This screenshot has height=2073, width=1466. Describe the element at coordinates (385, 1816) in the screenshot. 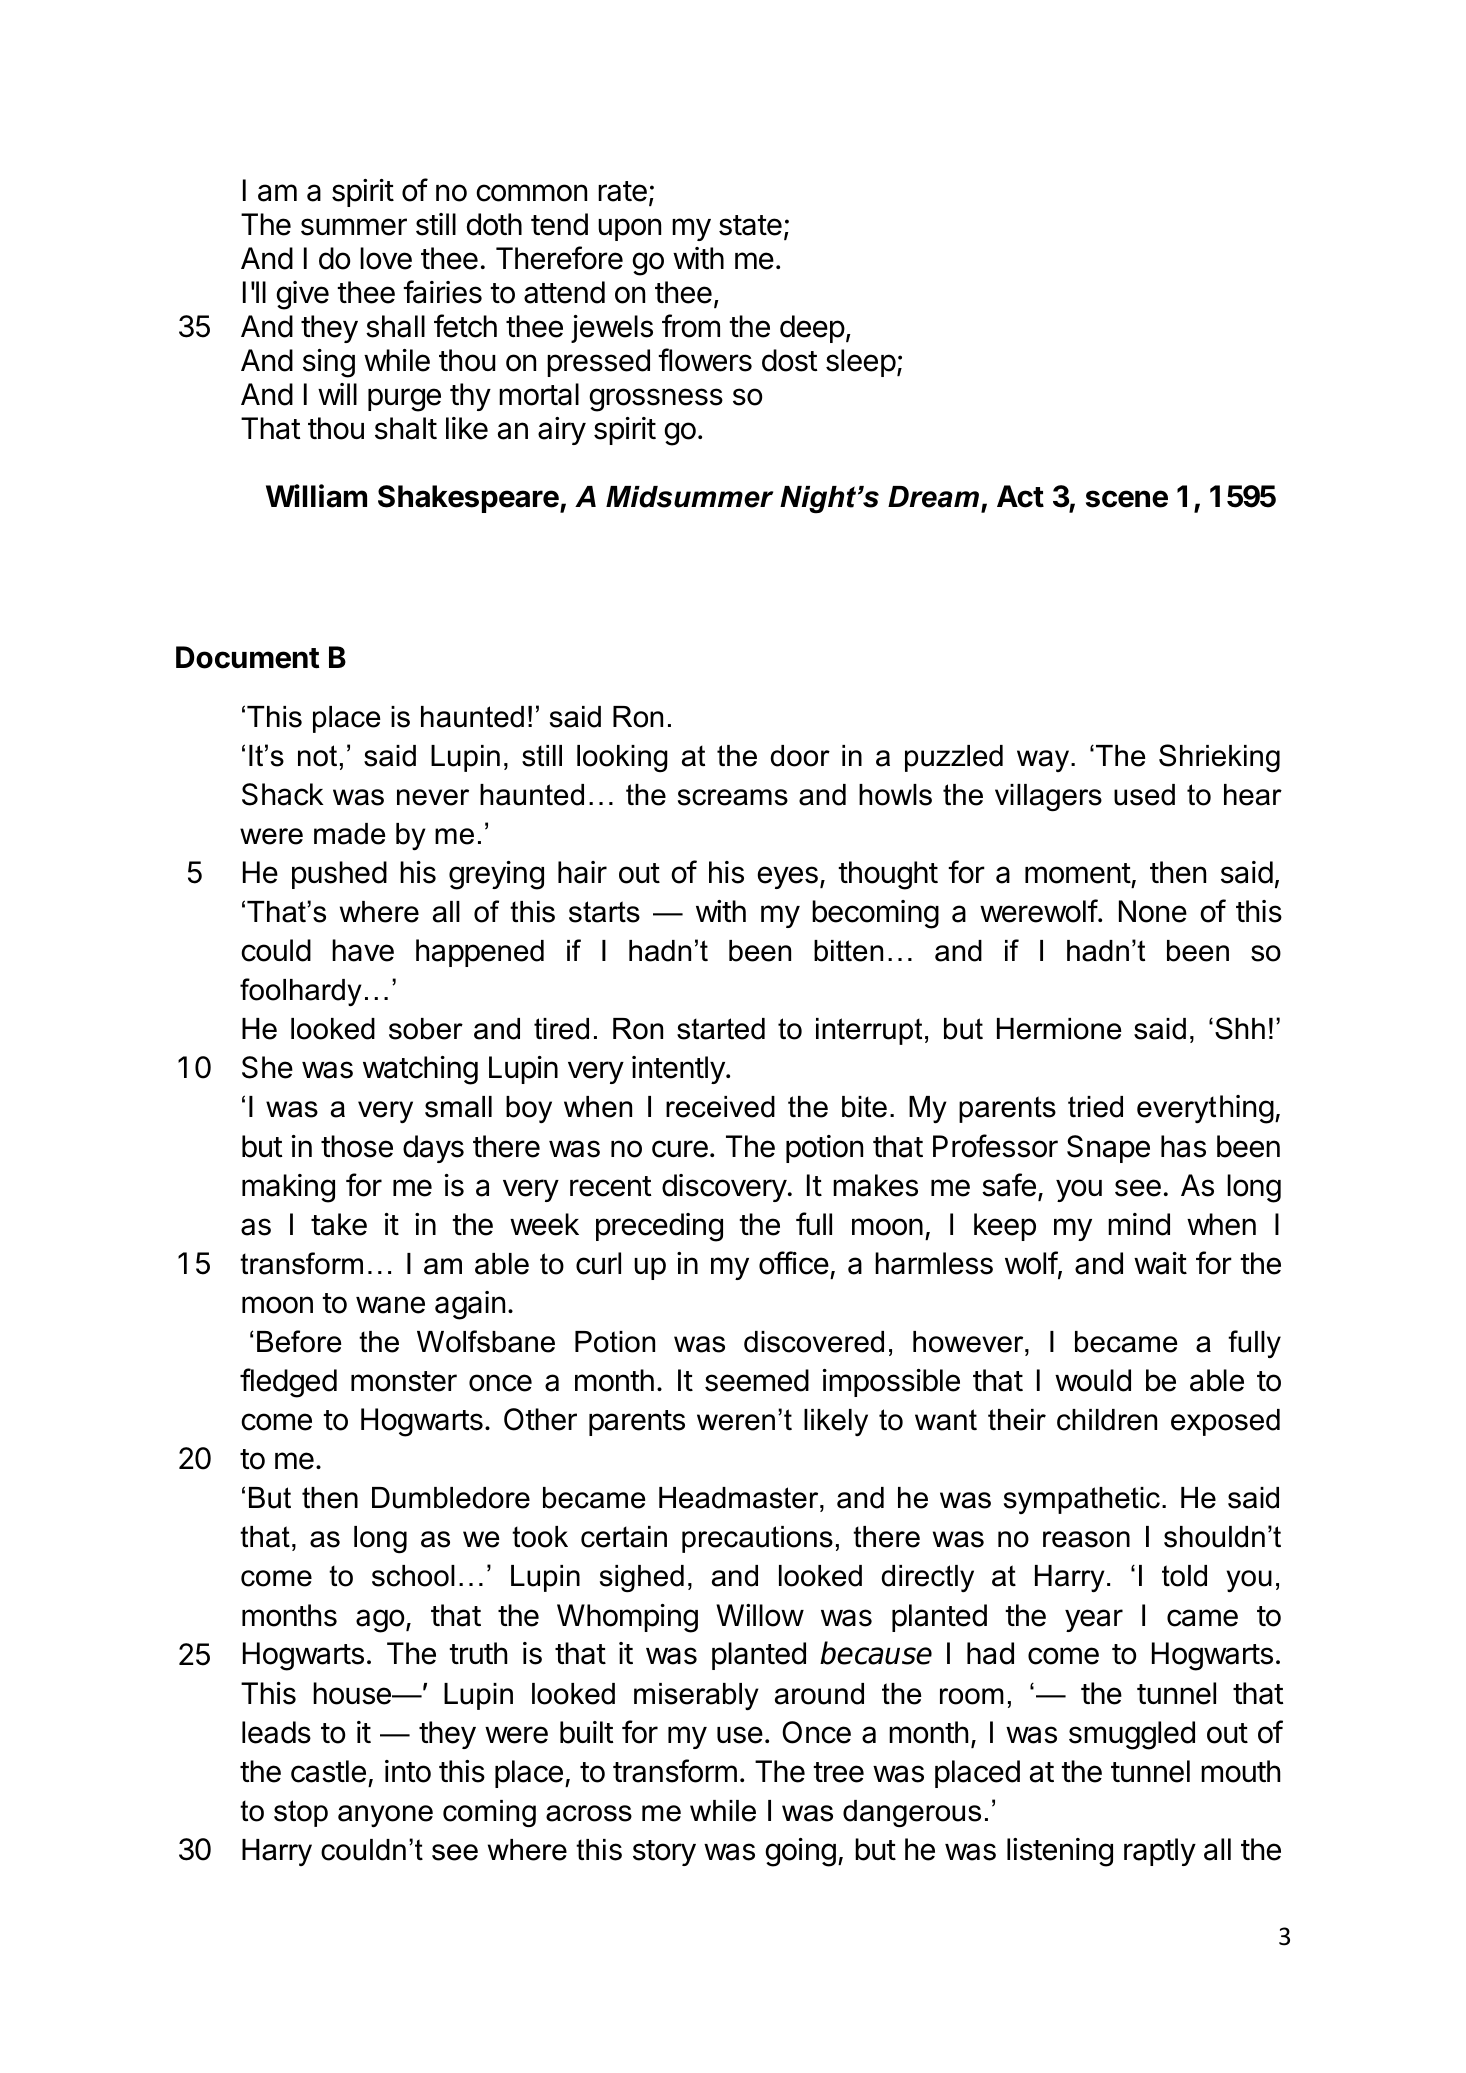

I see `anyone` at that location.
